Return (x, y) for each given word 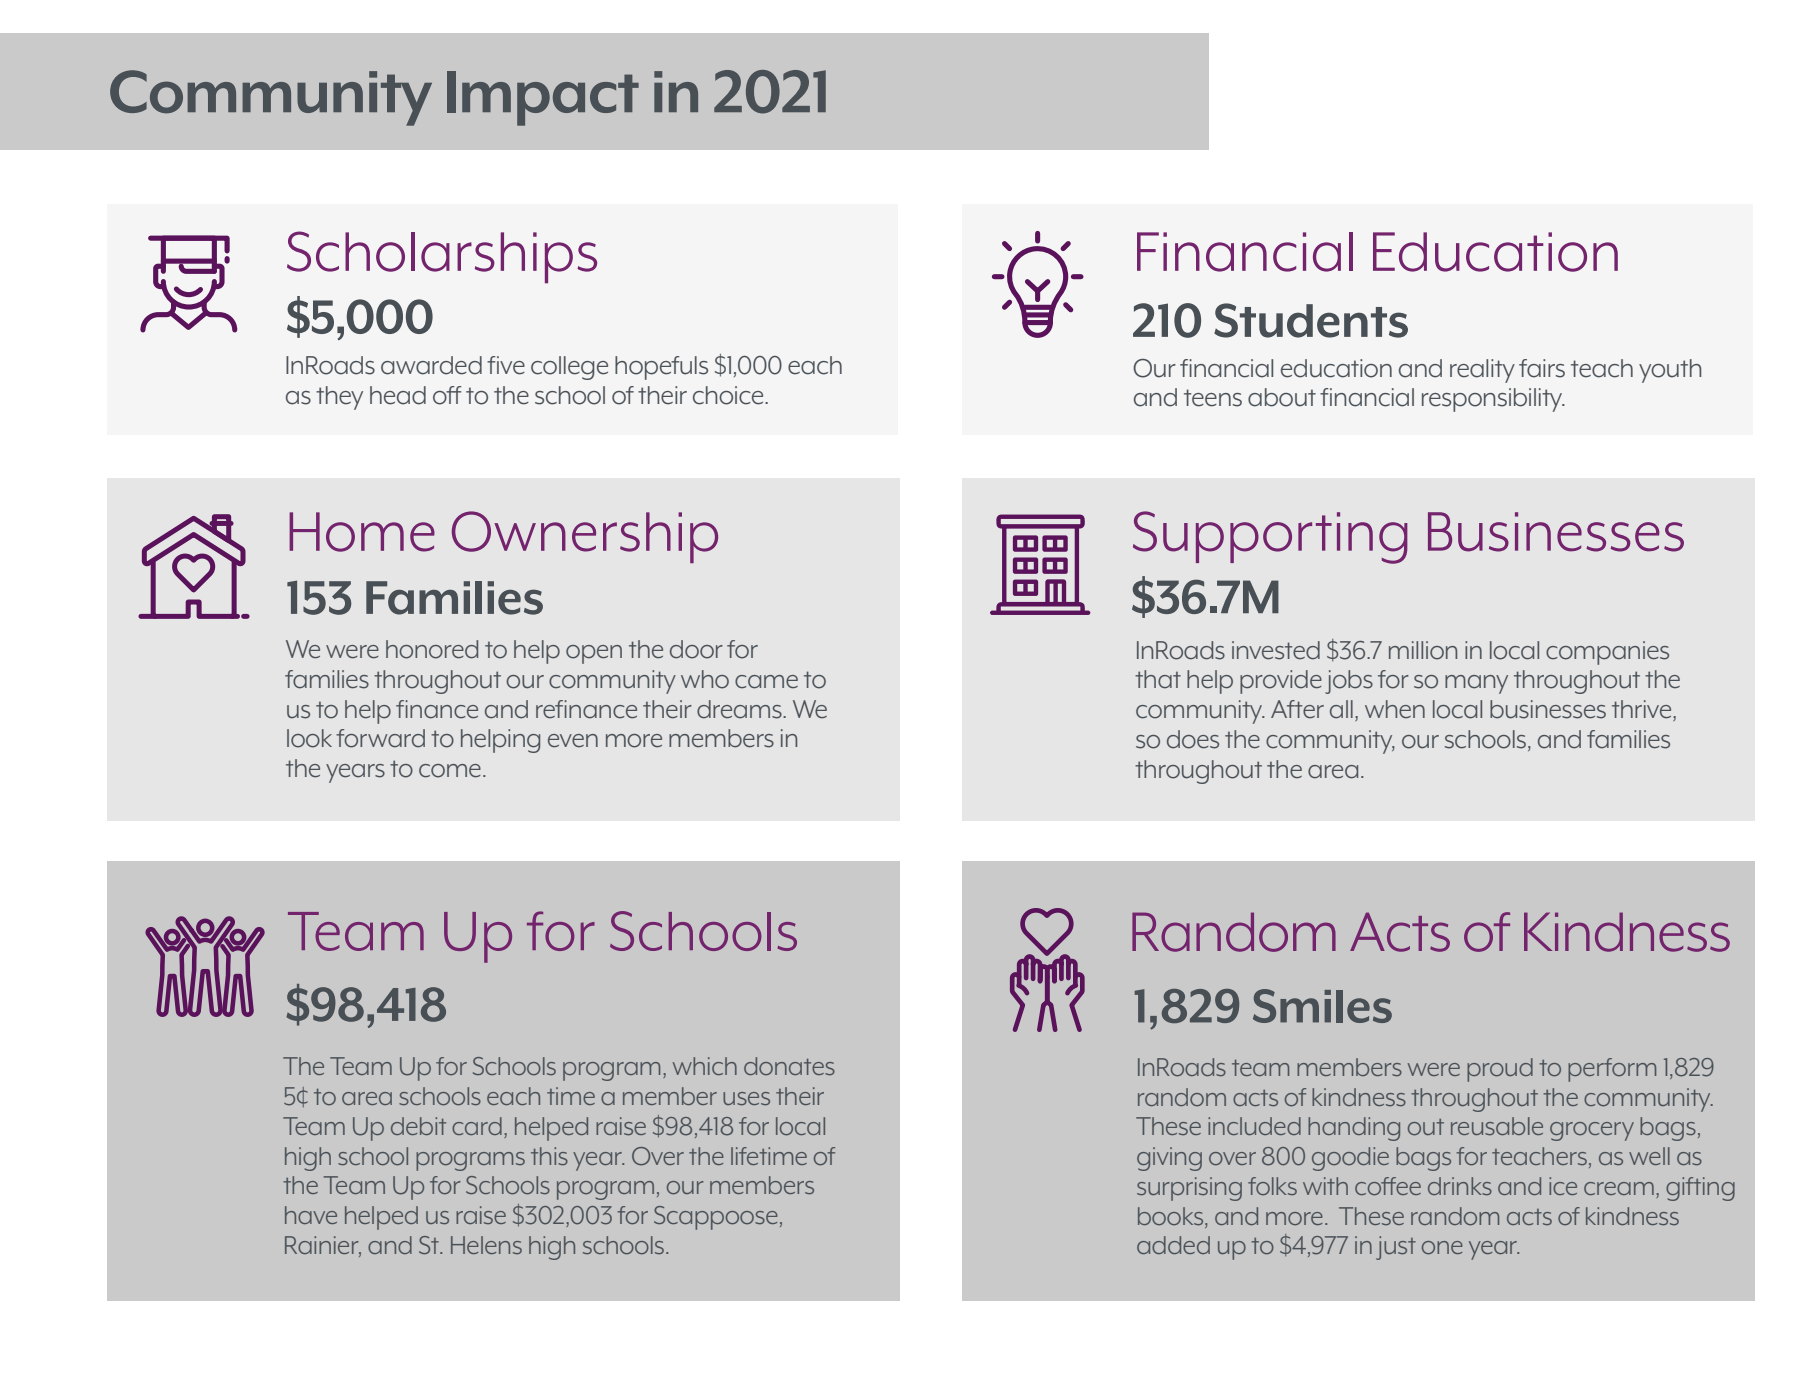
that (1158, 679)
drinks (1460, 1186)
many (1476, 684)
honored (432, 649)
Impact (543, 98)
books (1172, 1216)
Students (1311, 320)
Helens (486, 1245)
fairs (1542, 368)
